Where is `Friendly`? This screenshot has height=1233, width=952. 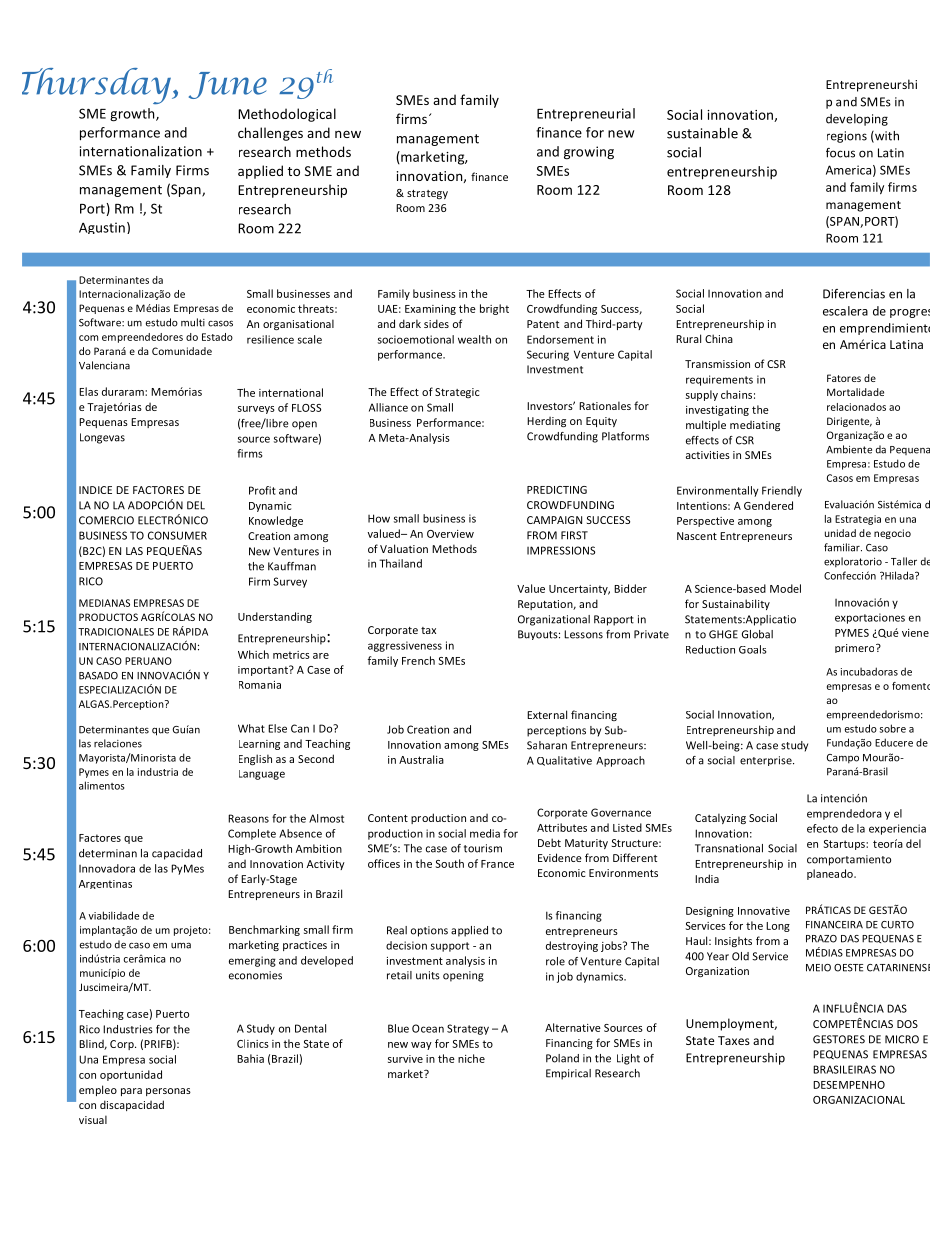
Friendly is located at coordinates (782, 491).
